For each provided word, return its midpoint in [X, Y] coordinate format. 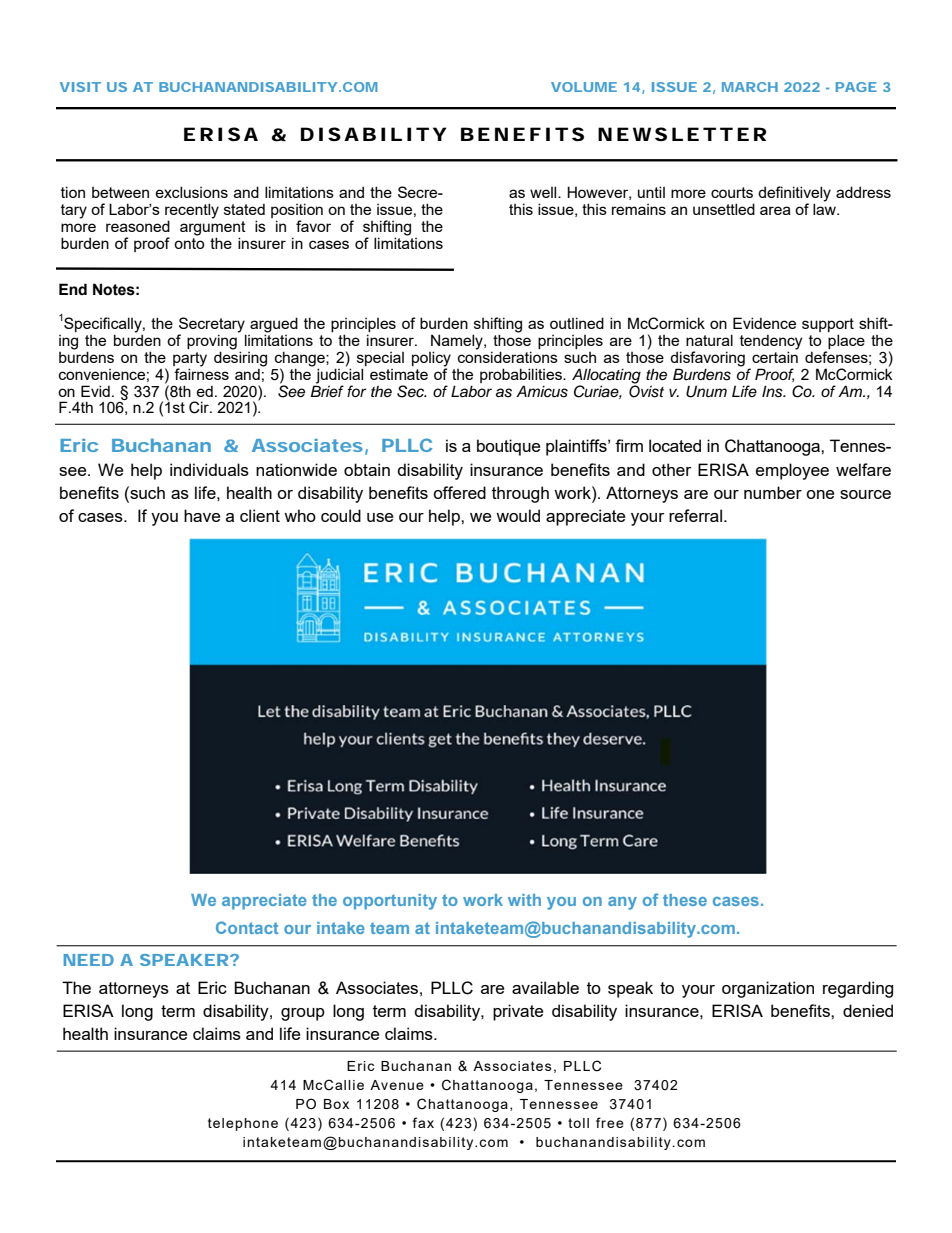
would [518, 515]
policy [431, 359]
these [685, 900]
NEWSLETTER [682, 134]
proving [213, 341]
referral [695, 515]
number [773, 492]
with [524, 900]
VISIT [80, 87]
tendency [771, 342]
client [260, 515]
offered [459, 492]
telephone [243, 1124]
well [544, 192]
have [202, 515]
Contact [247, 927]
